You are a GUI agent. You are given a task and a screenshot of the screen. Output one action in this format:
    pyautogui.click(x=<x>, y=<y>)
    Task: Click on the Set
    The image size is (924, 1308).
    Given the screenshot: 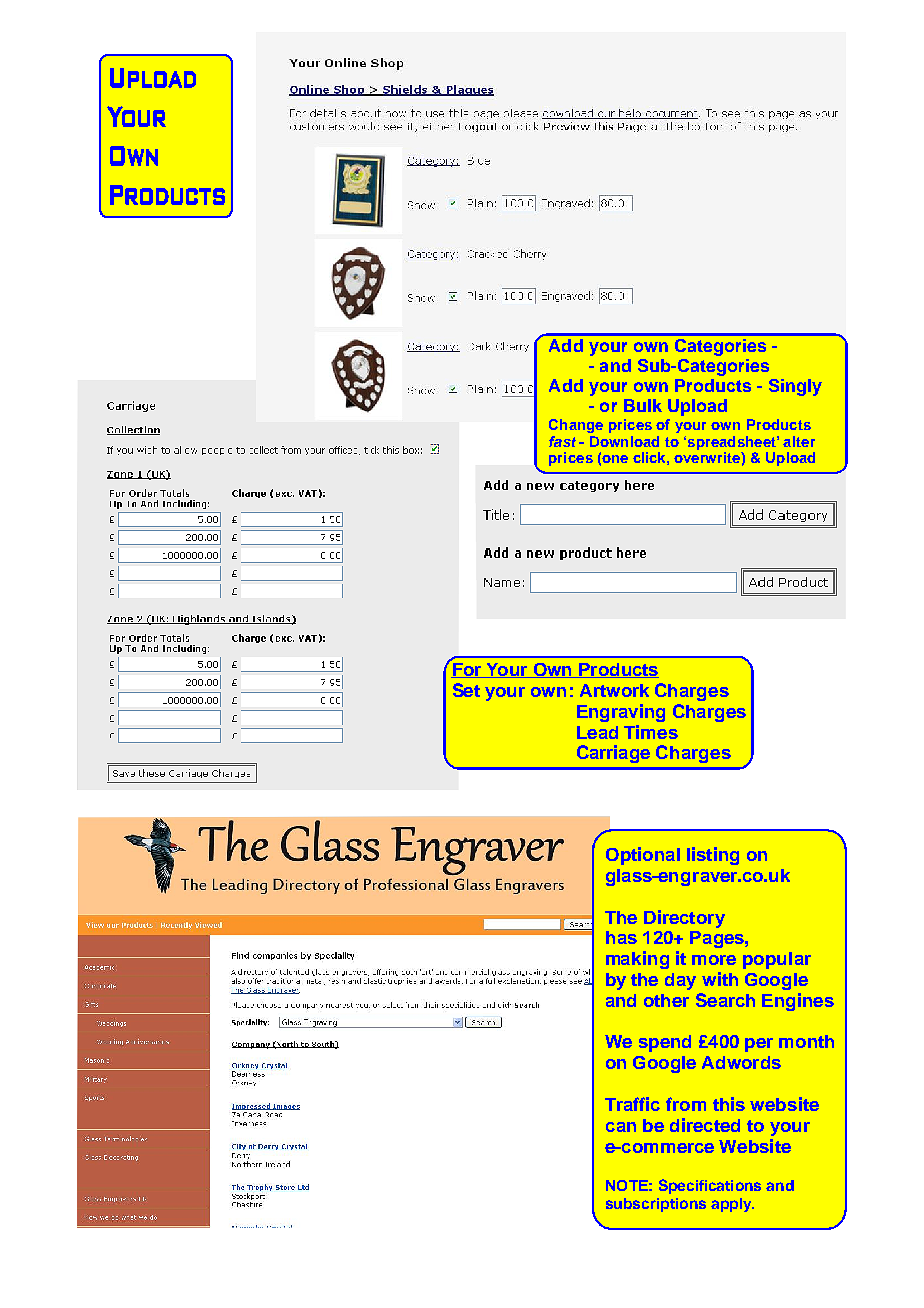 What is the action you would take?
    pyautogui.click(x=466, y=690)
